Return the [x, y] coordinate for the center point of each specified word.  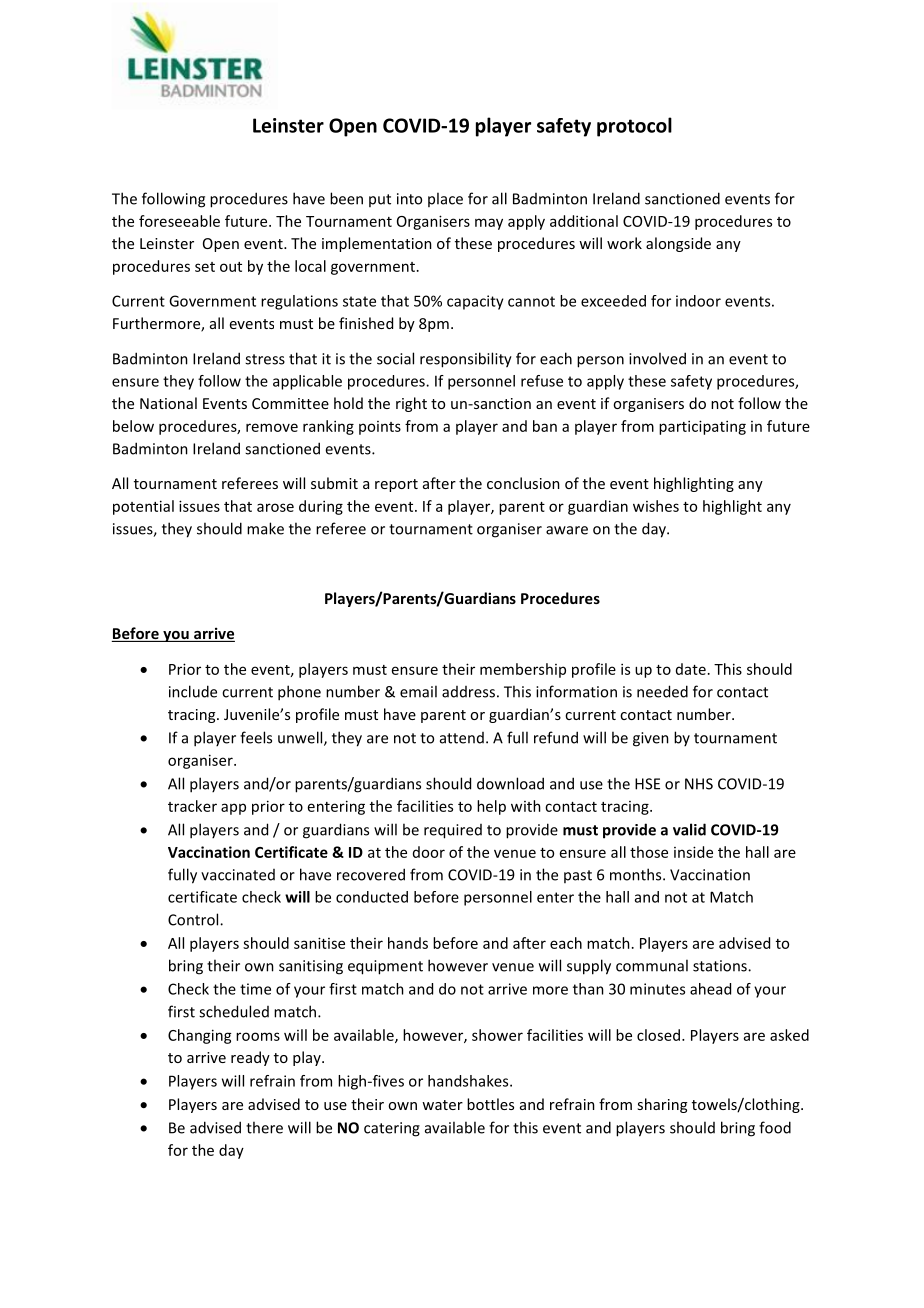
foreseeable [179, 221]
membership [523, 670]
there [264, 1127]
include [193, 691]
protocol [634, 127]
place [445, 199]
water [442, 1105]
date [691, 669]
